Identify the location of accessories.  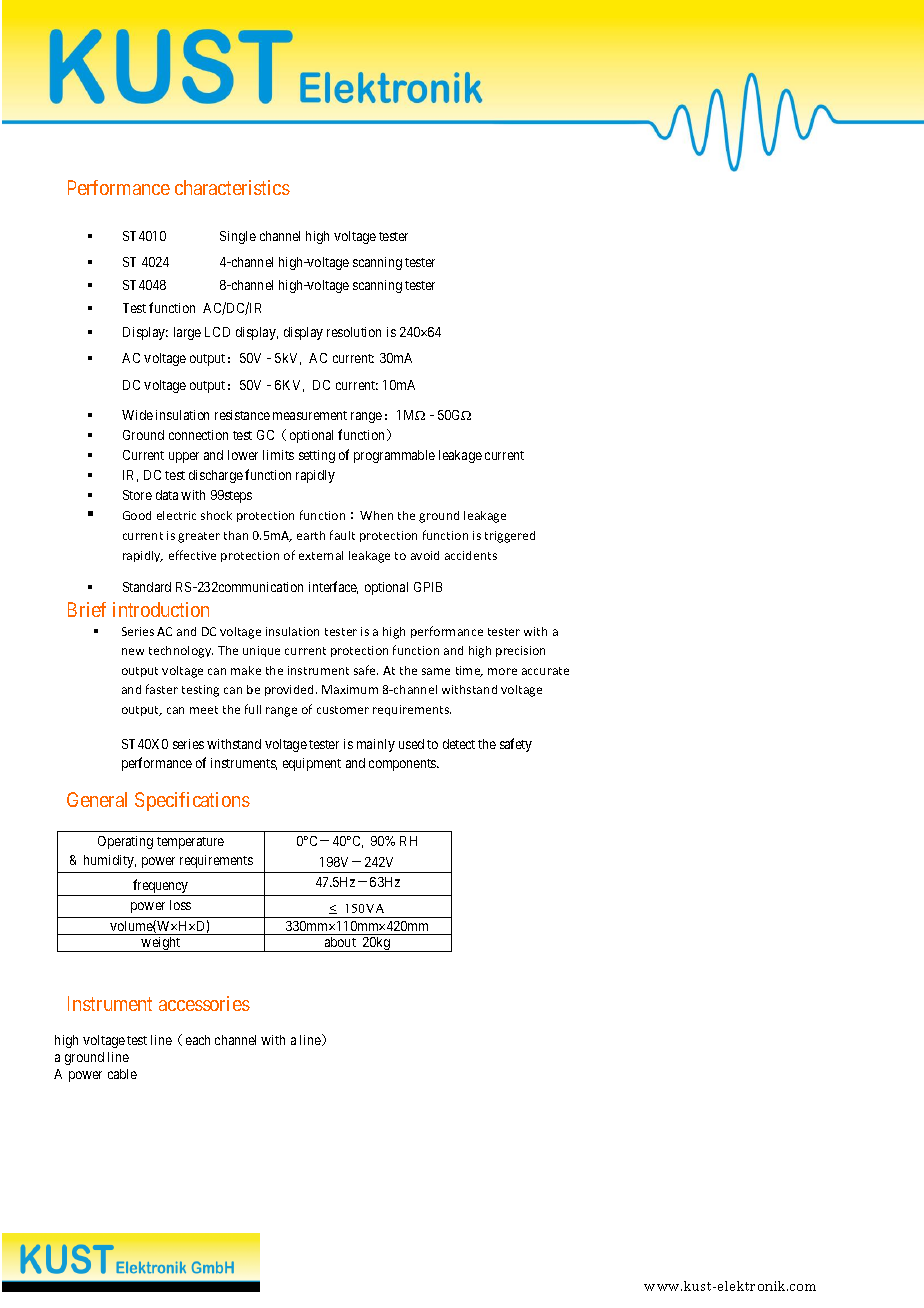
(204, 1003).
